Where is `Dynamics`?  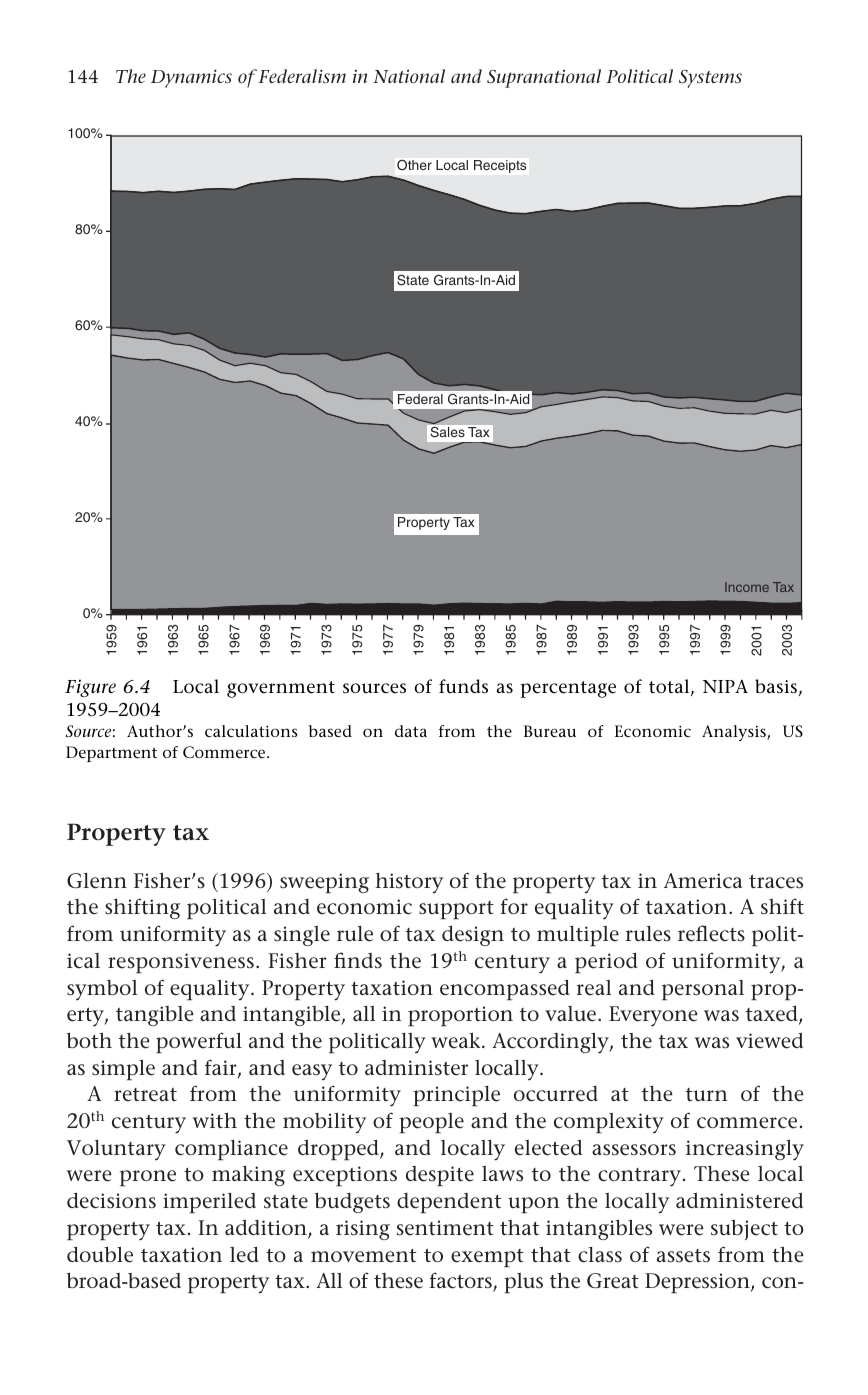 Dynamics is located at coordinates (191, 78).
